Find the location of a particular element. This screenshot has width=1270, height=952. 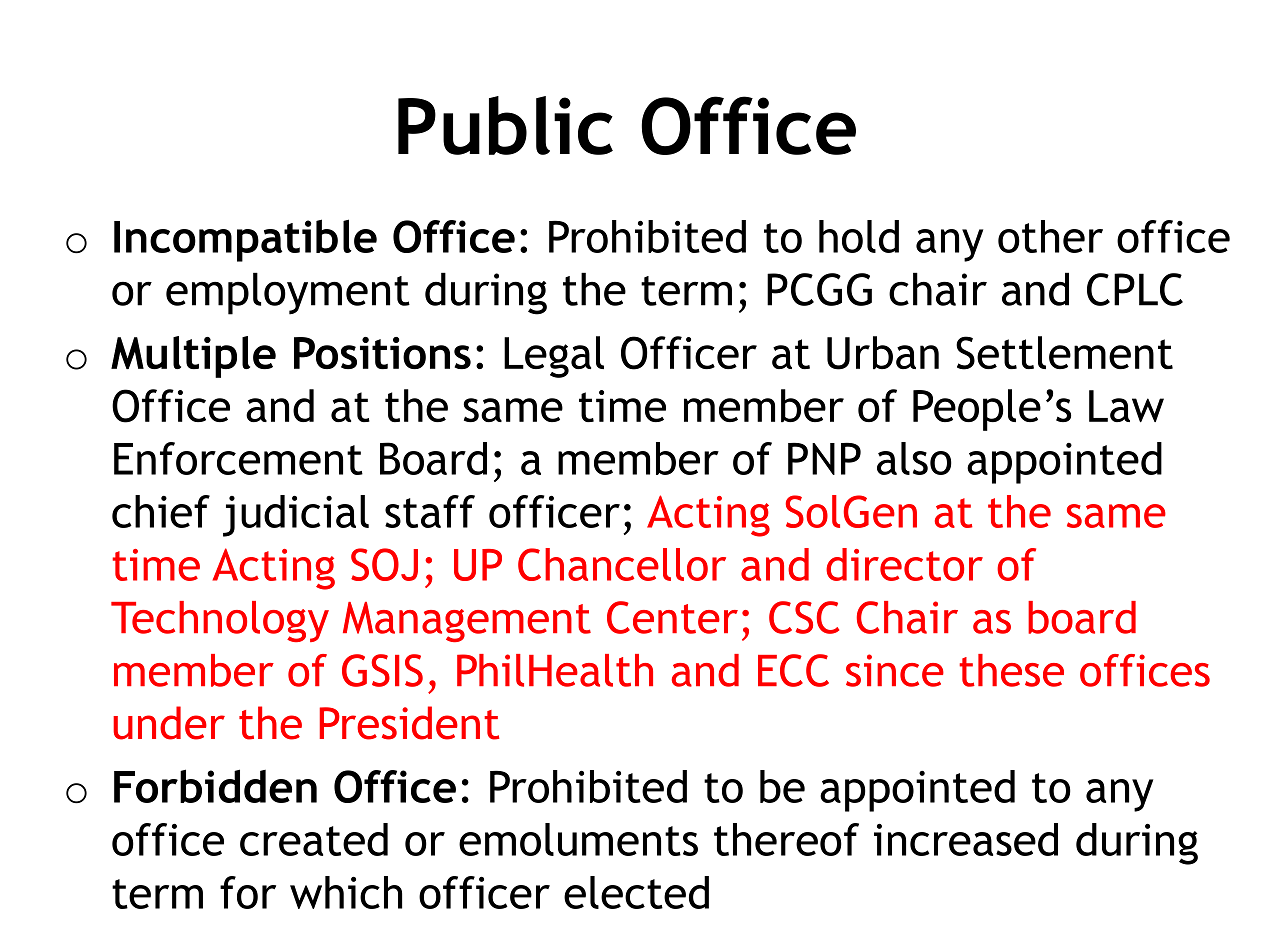

Legal is located at coordinates (554, 357).
